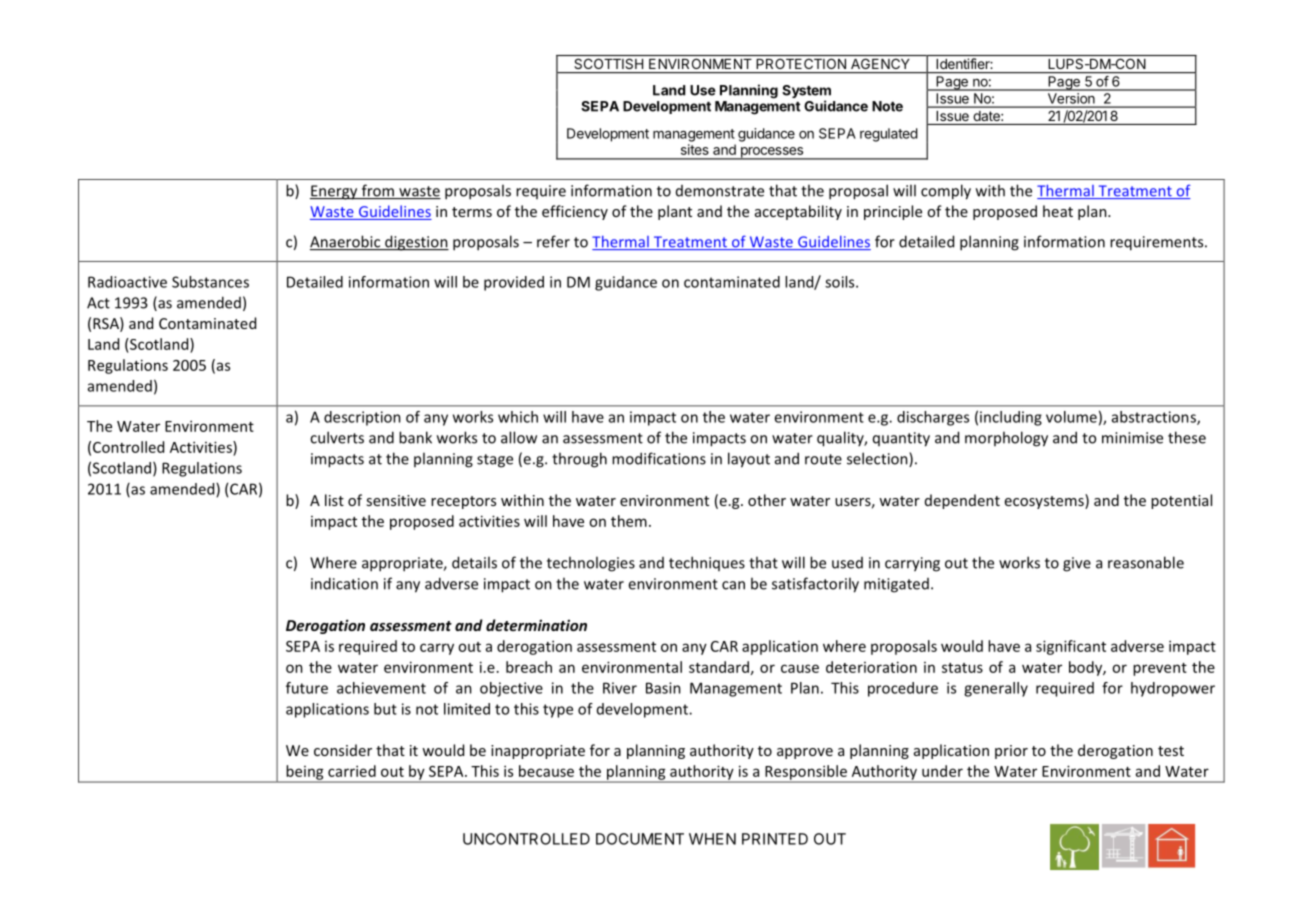 The height and width of the page is (924, 1308). What do you see at coordinates (210, 282) in the page?
I see `Substances` at bounding box center [210, 282].
